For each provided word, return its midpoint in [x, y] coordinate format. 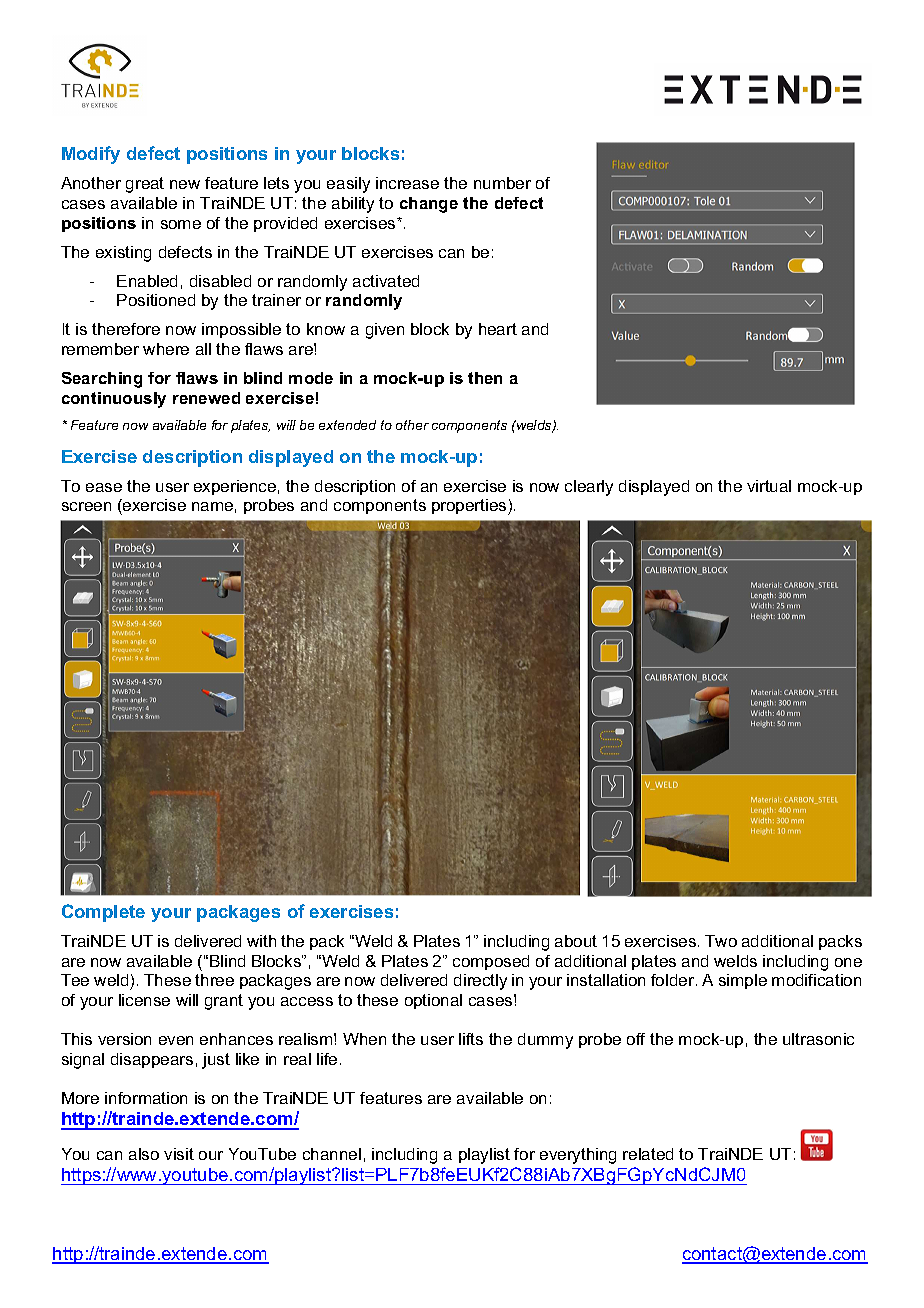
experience [235, 487]
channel [332, 1154]
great [145, 185]
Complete [103, 913]
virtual [769, 486]
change [429, 205]
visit [179, 1154]
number [502, 183]
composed [491, 962]
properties [470, 507]
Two [721, 941]
